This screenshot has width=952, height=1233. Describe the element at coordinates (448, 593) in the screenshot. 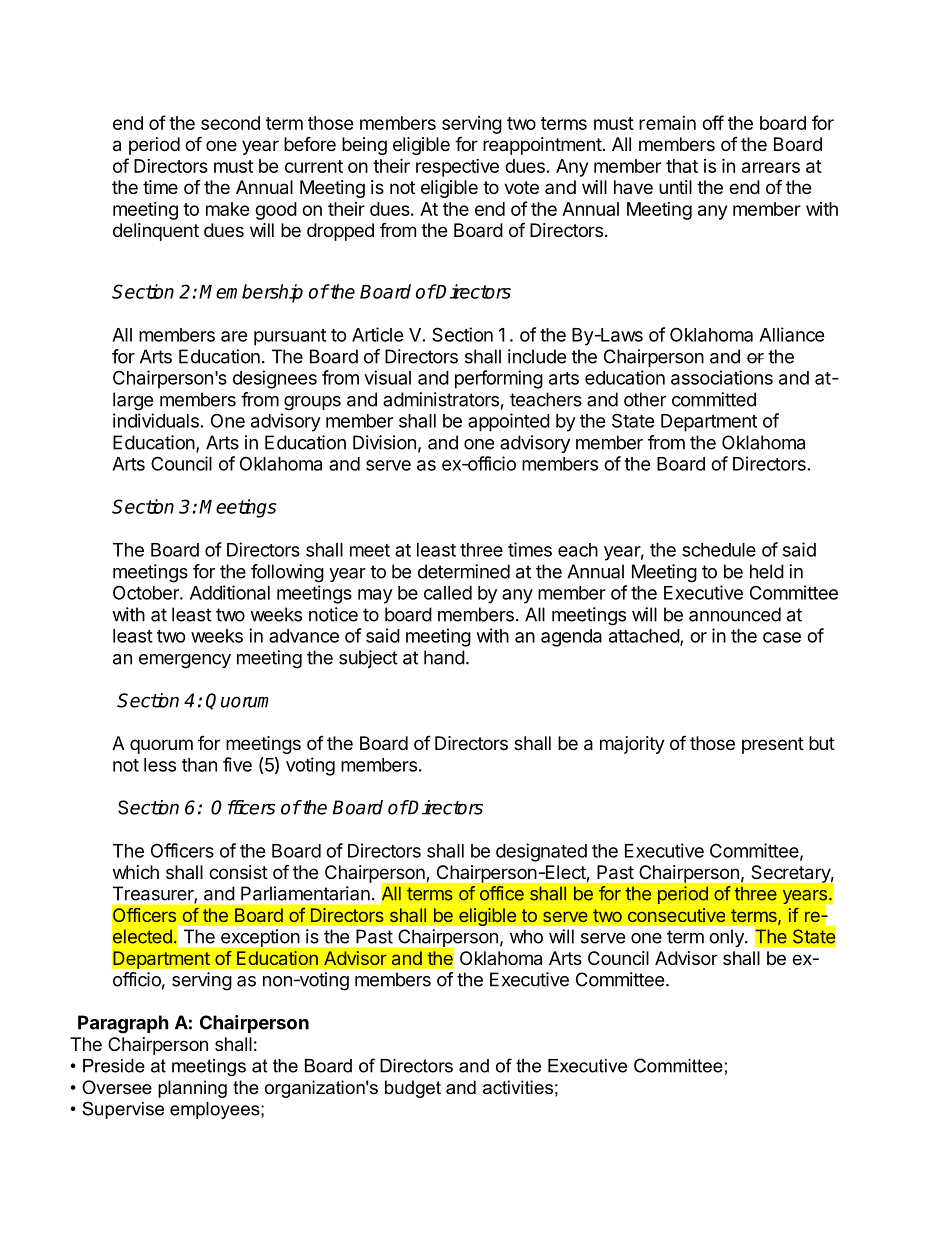

I see `called` at that location.
